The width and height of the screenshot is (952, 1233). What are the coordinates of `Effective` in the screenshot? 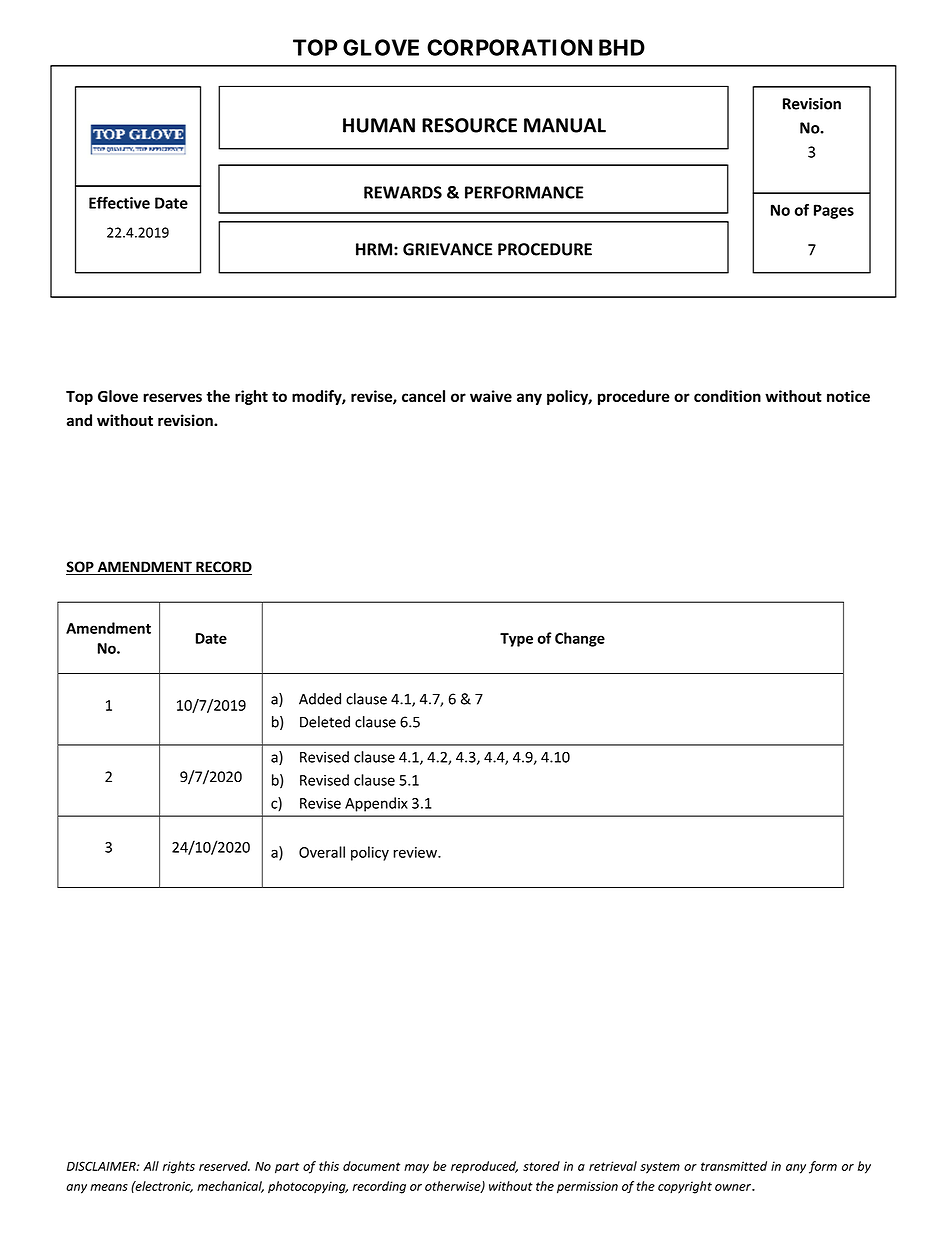 It's located at (119, 202).
